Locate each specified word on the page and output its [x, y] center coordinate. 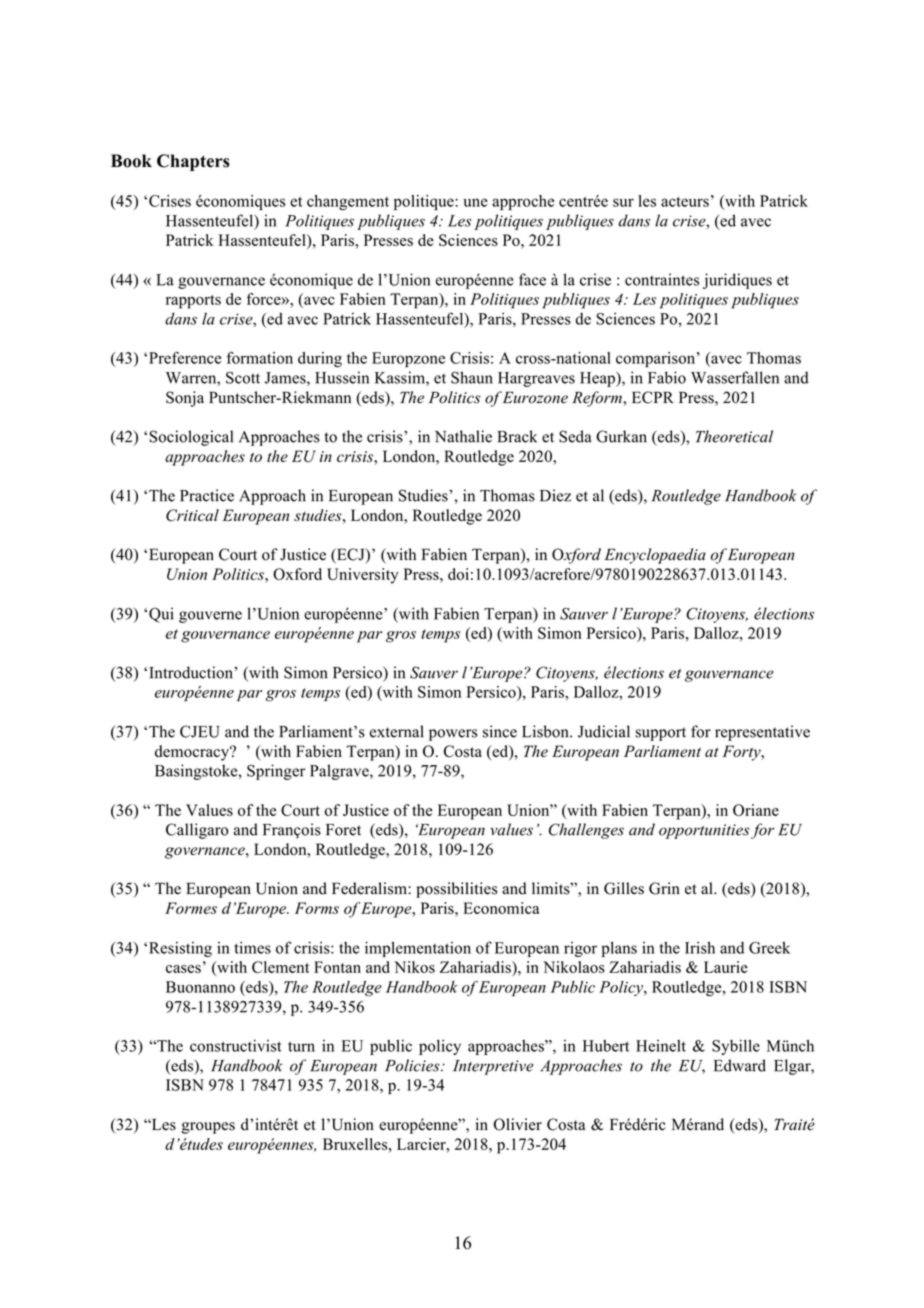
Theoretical [734, 436]
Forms [317, 908]
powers [453, 735]
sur [623, 202]
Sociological [191, 438]
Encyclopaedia [655, 556]
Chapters [193, 162]
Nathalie [463, 436]
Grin [664, 888]
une [475, 202]
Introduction [192, 672]
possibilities [456, 890]
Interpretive [493, 1067]
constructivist [236, 1045]
